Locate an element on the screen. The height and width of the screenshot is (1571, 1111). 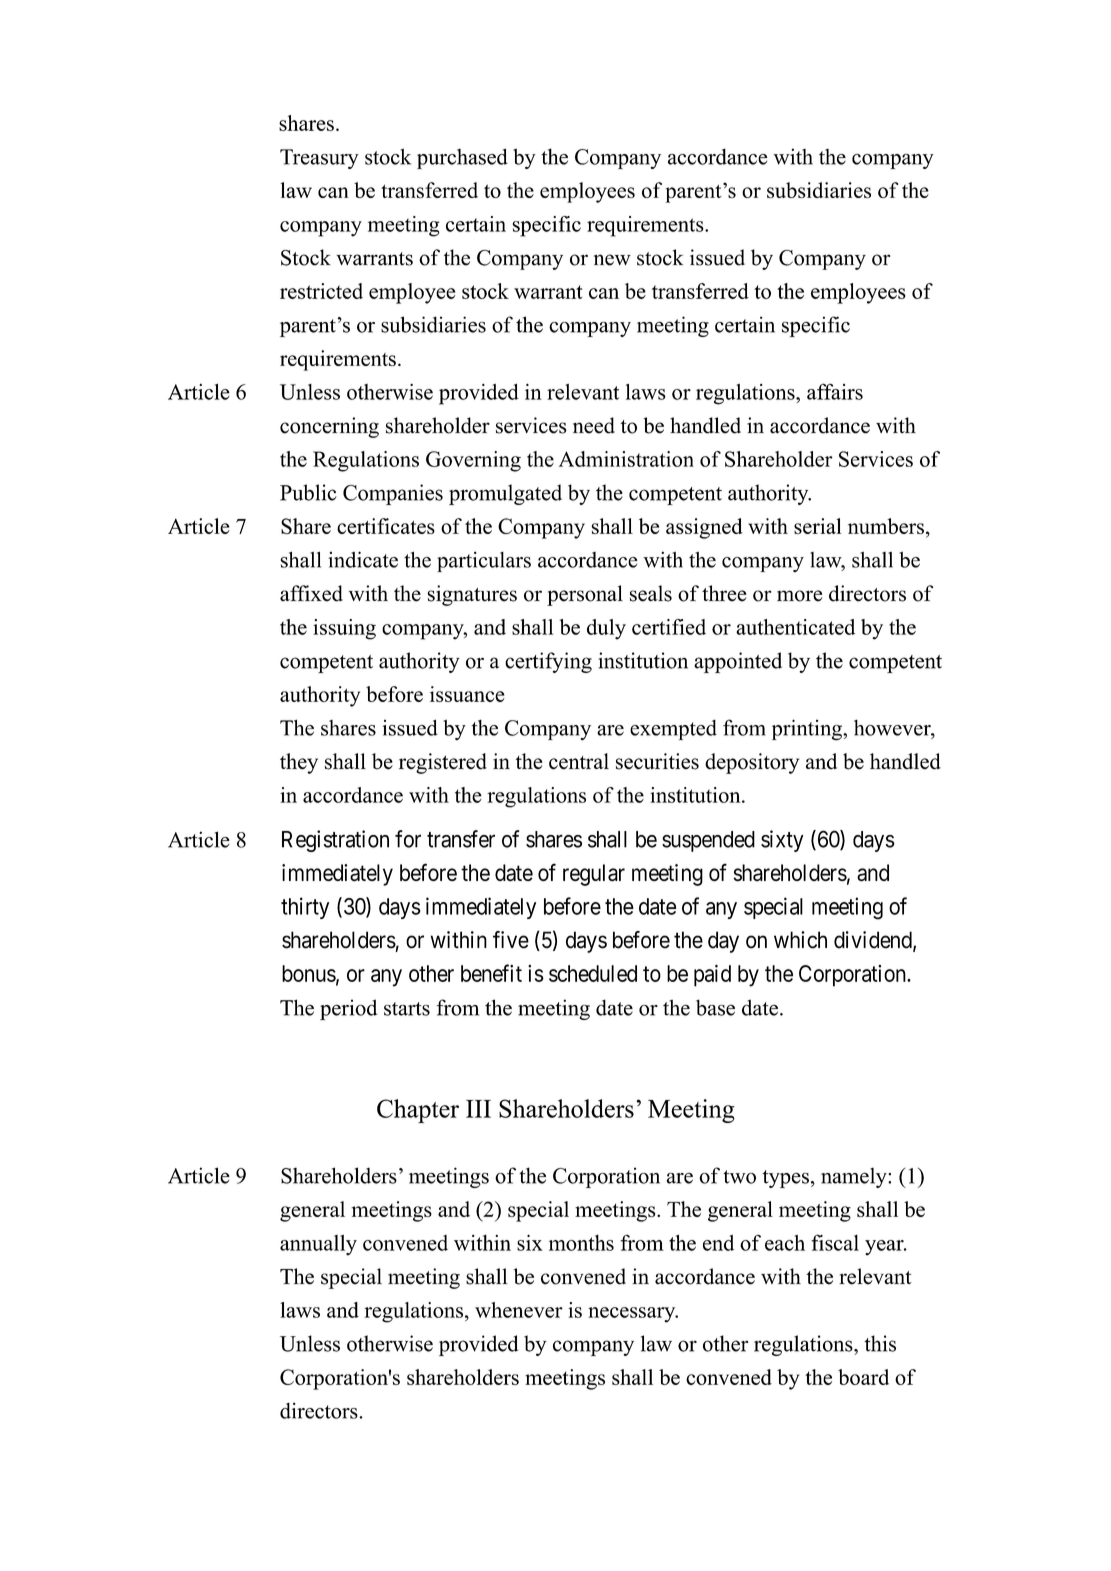
serial is located at coordinates (818, 526).
